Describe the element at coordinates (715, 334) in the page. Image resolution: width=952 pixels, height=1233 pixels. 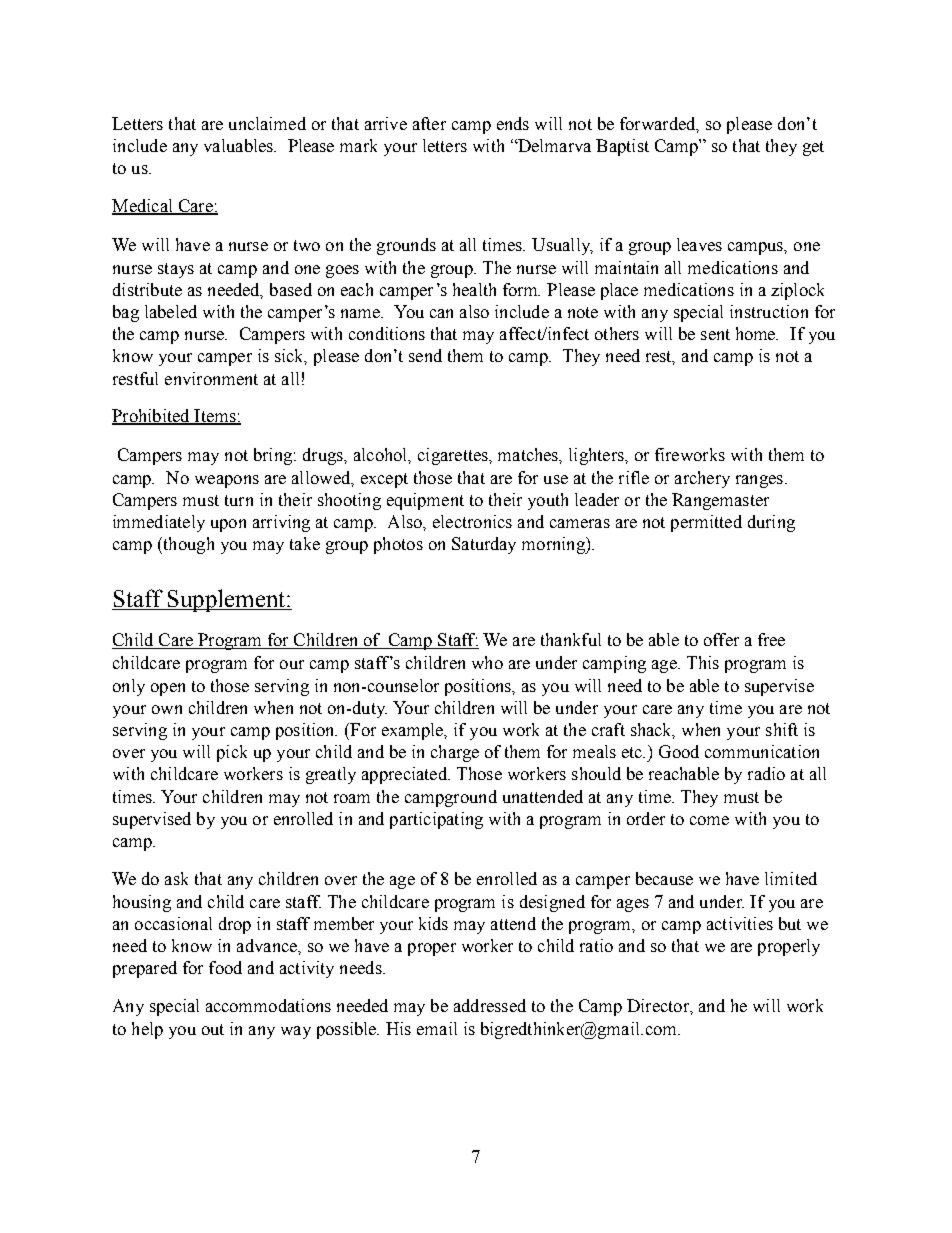
I see `sent` at that location.
